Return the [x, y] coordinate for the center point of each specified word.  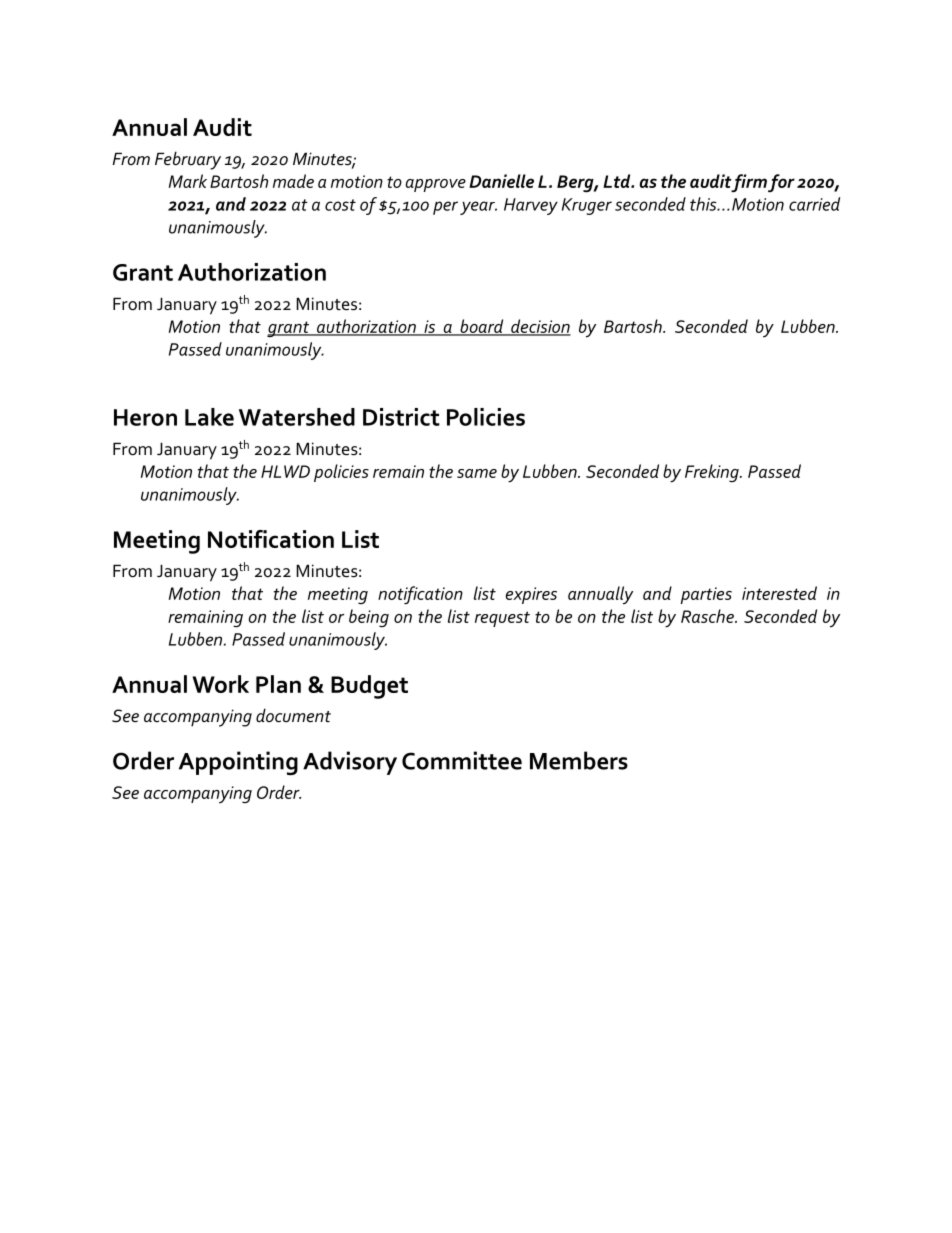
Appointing [238, 763]
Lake [209, 417]
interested [779, 593]
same [477, 473]
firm [749, 183]
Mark [188, 181]
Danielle [501, 181]
